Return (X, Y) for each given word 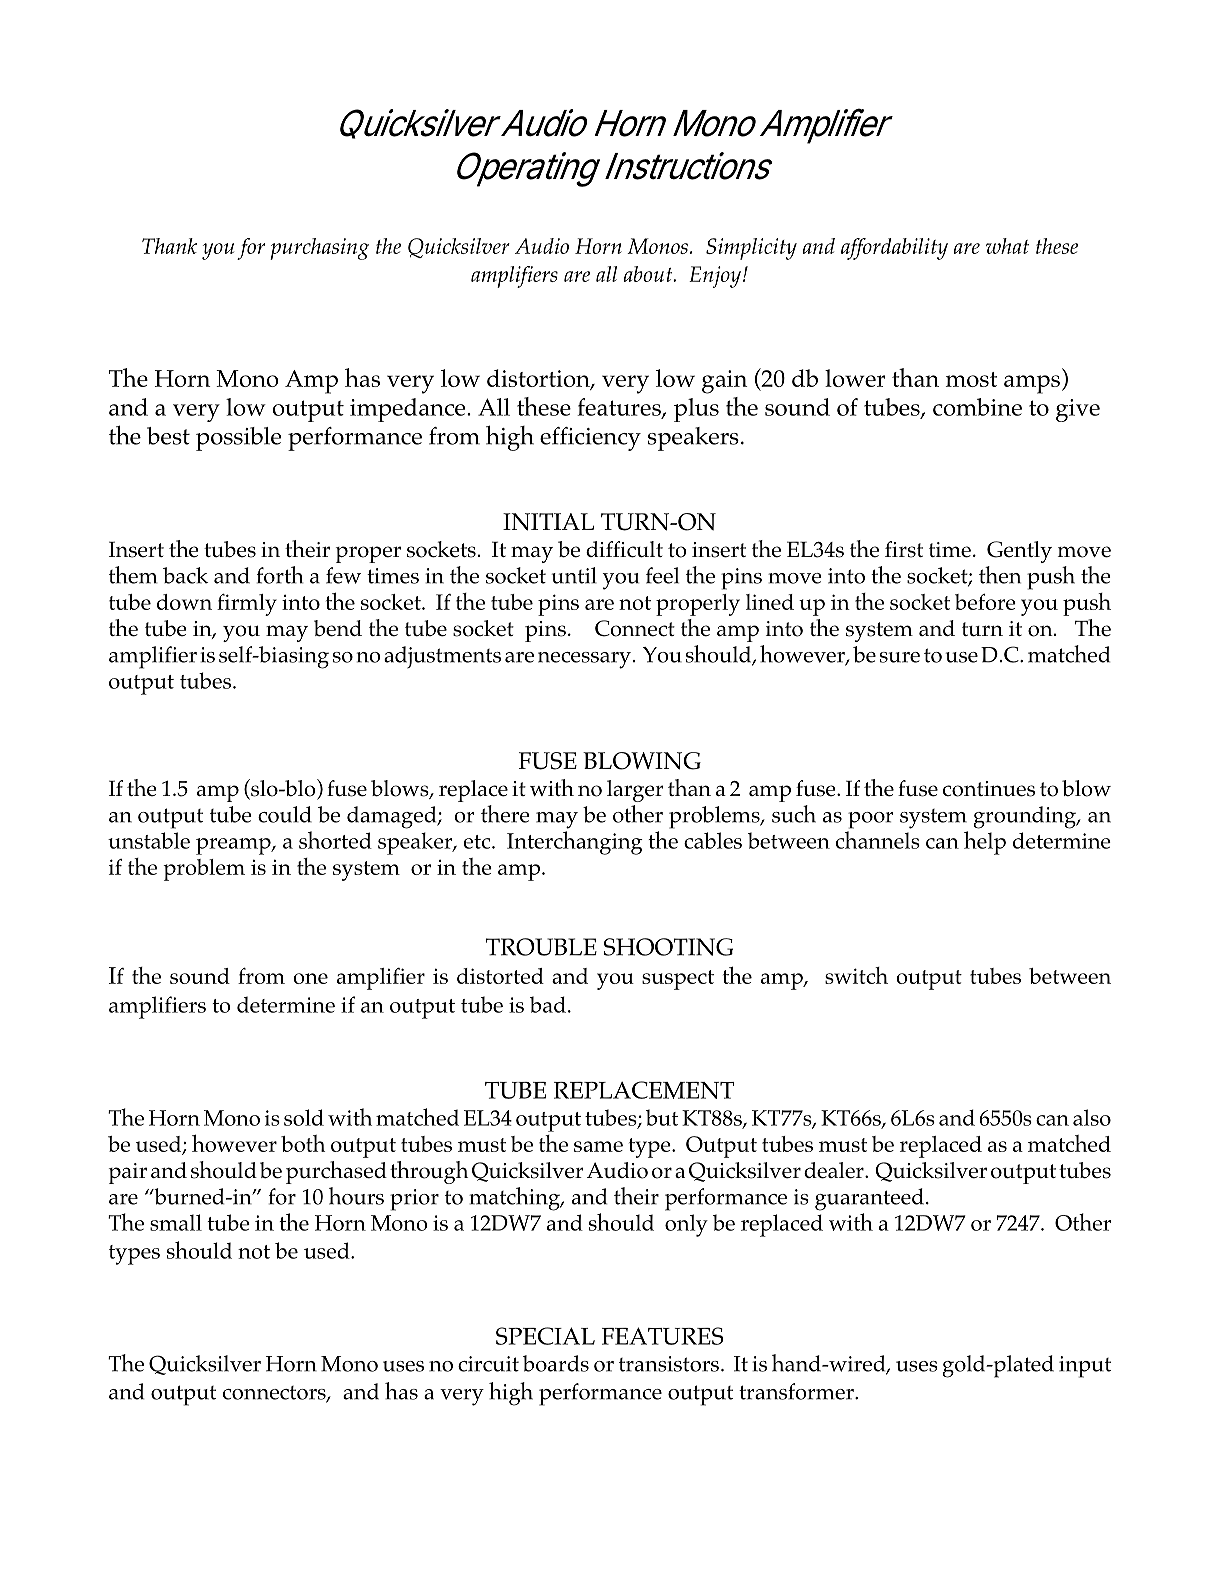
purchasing (319, 249)
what (1007, 246)
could (285, 814)
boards (556, 1363)
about (649, 274)
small (176, 1222)
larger (635, 791)
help (985, 843)
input (1085, 1367)
